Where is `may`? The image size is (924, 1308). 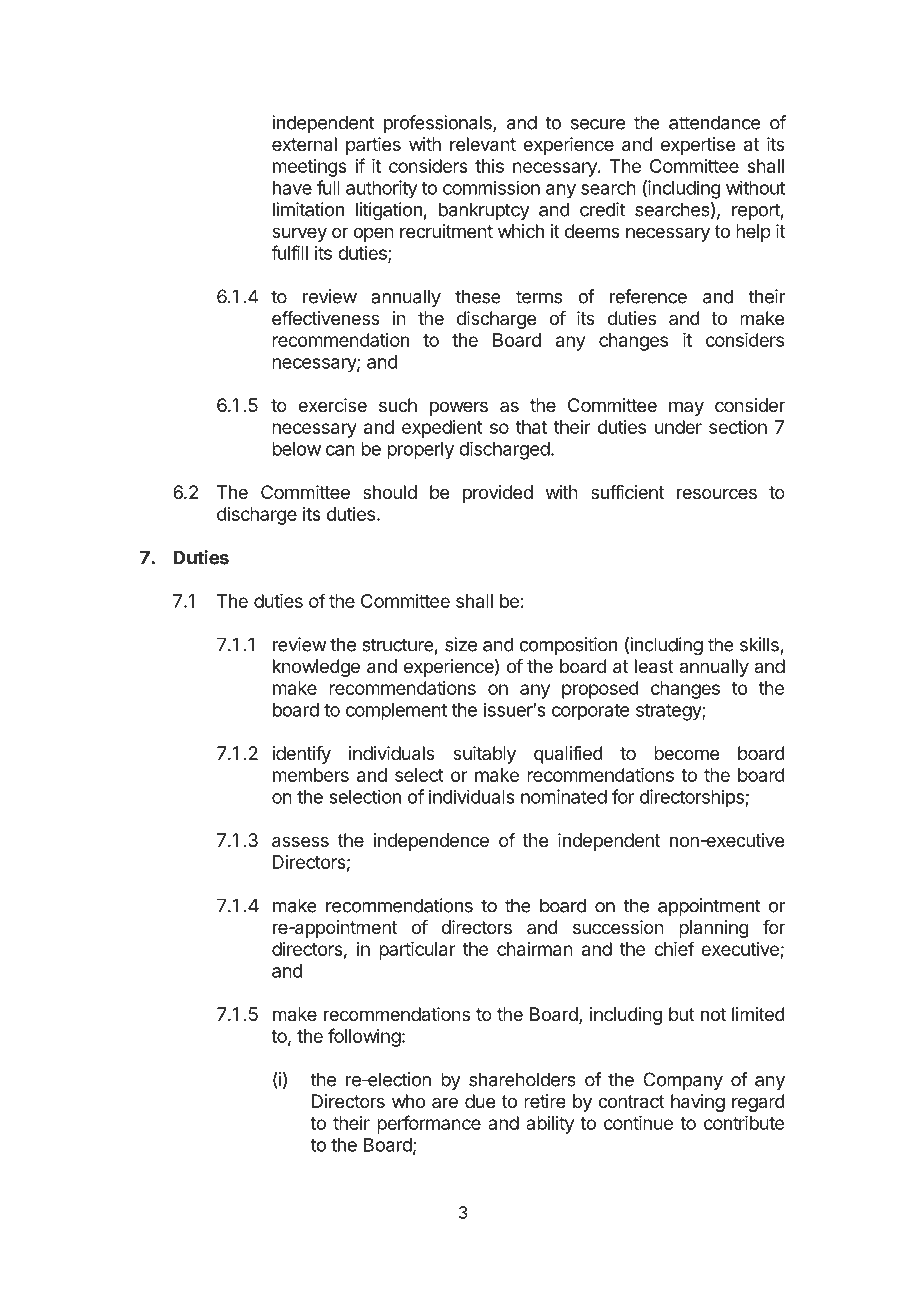
may is located at coordinates (686, 408).
